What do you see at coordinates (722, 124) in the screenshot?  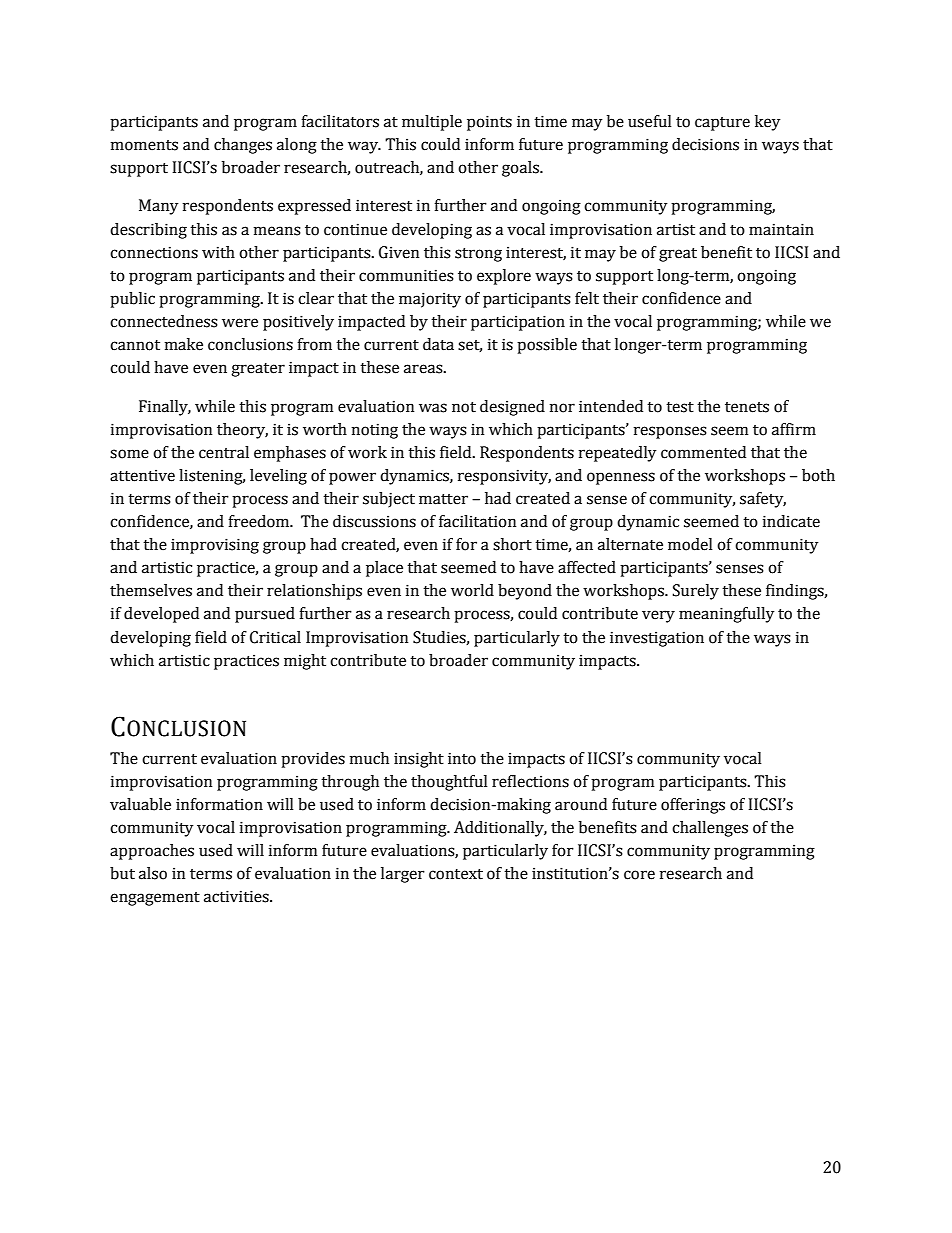 I see `capture` at bounding box center [722, 124].
